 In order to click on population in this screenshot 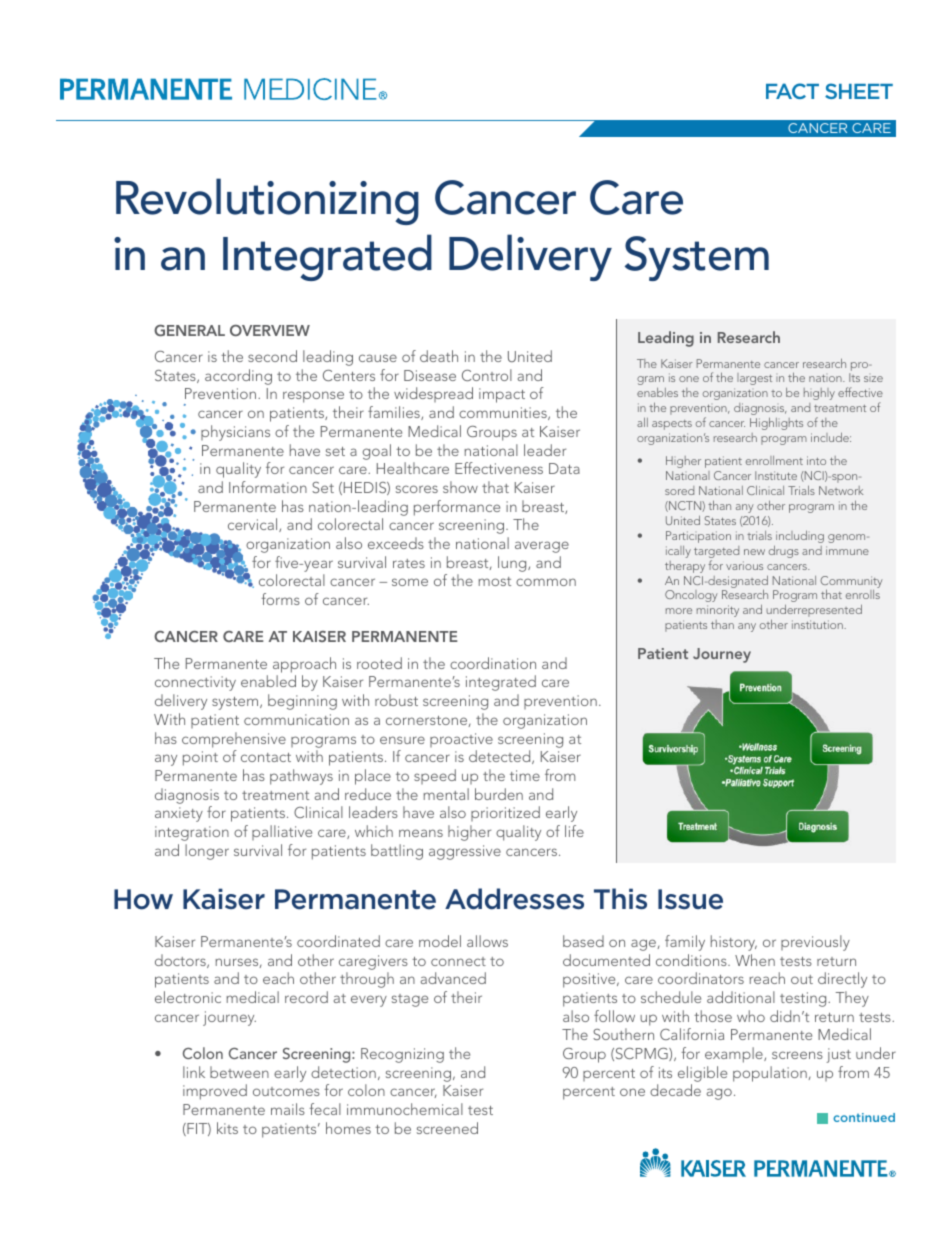, I will do `click(770, 1074)`.
